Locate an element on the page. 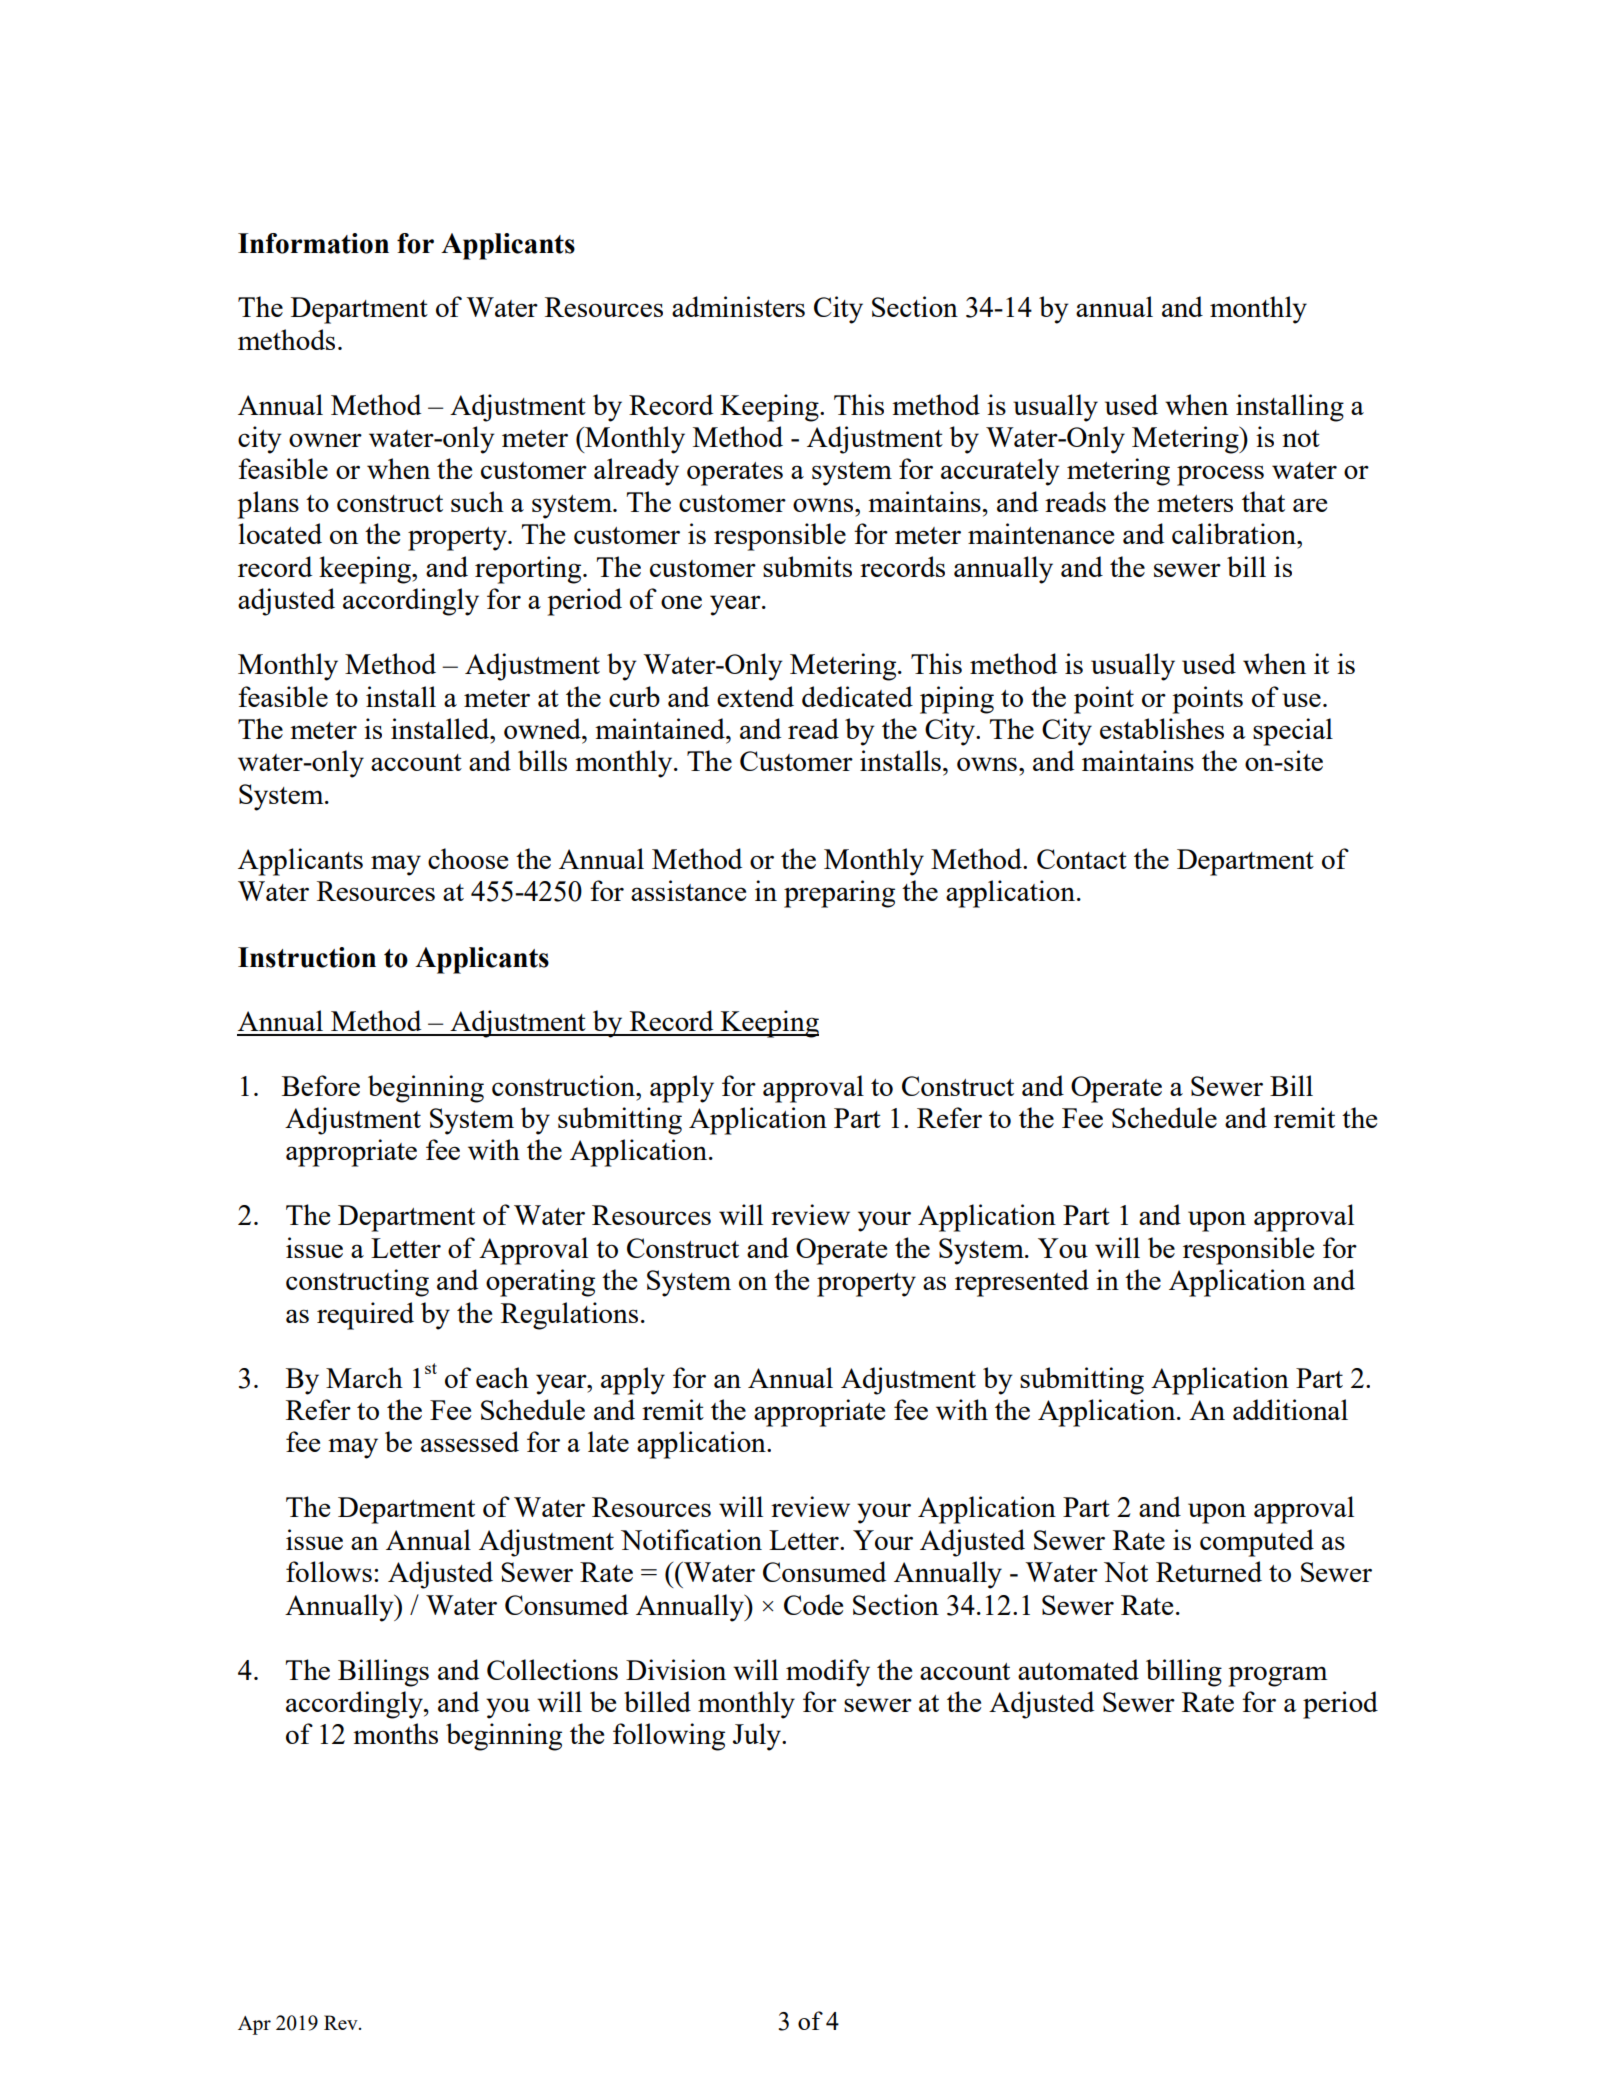 Image resolution: width=1617 pixels, height=2092 pixels. Information is located at coordinates (313, 243).
